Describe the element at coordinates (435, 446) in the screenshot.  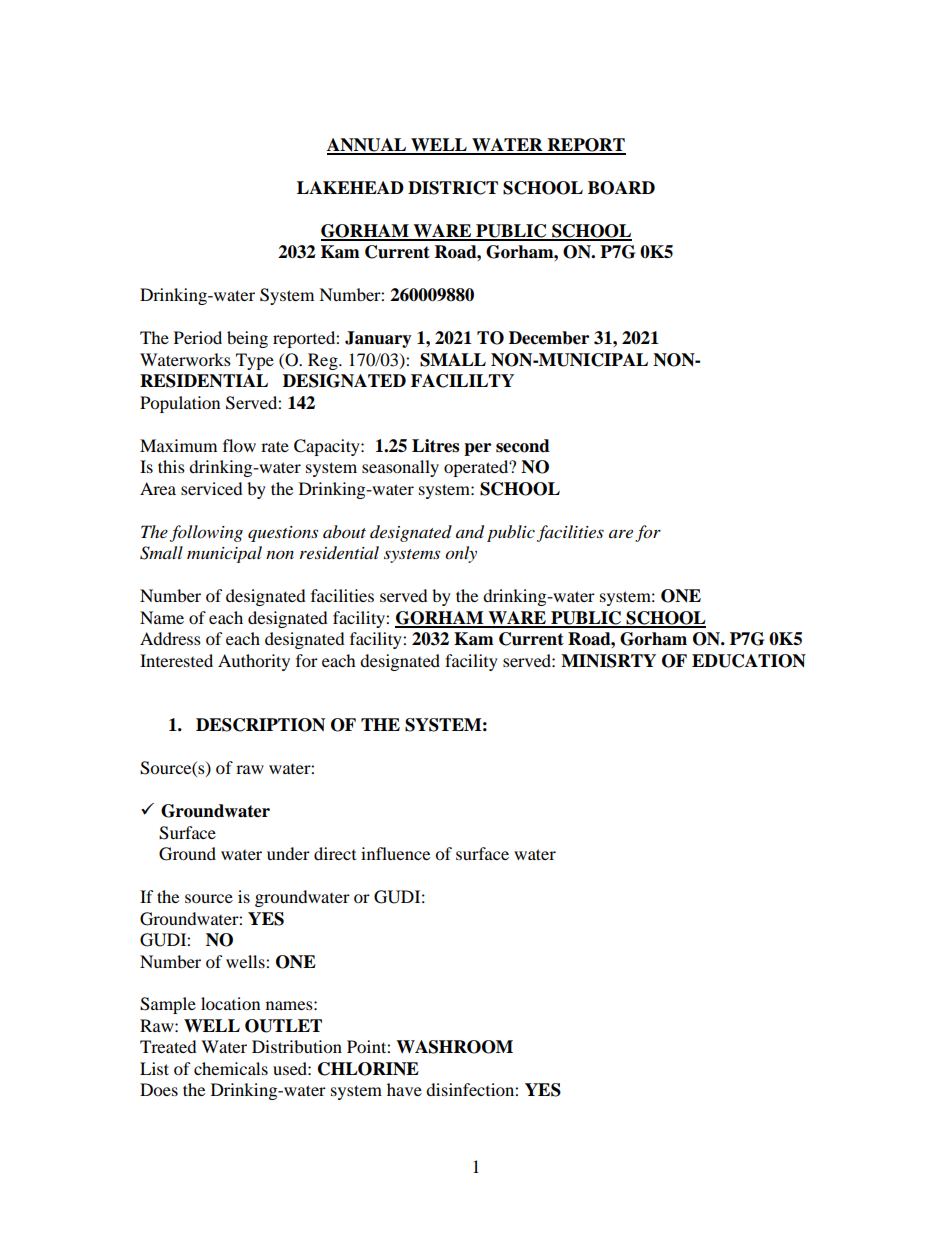
I see `Litres` at that location.
